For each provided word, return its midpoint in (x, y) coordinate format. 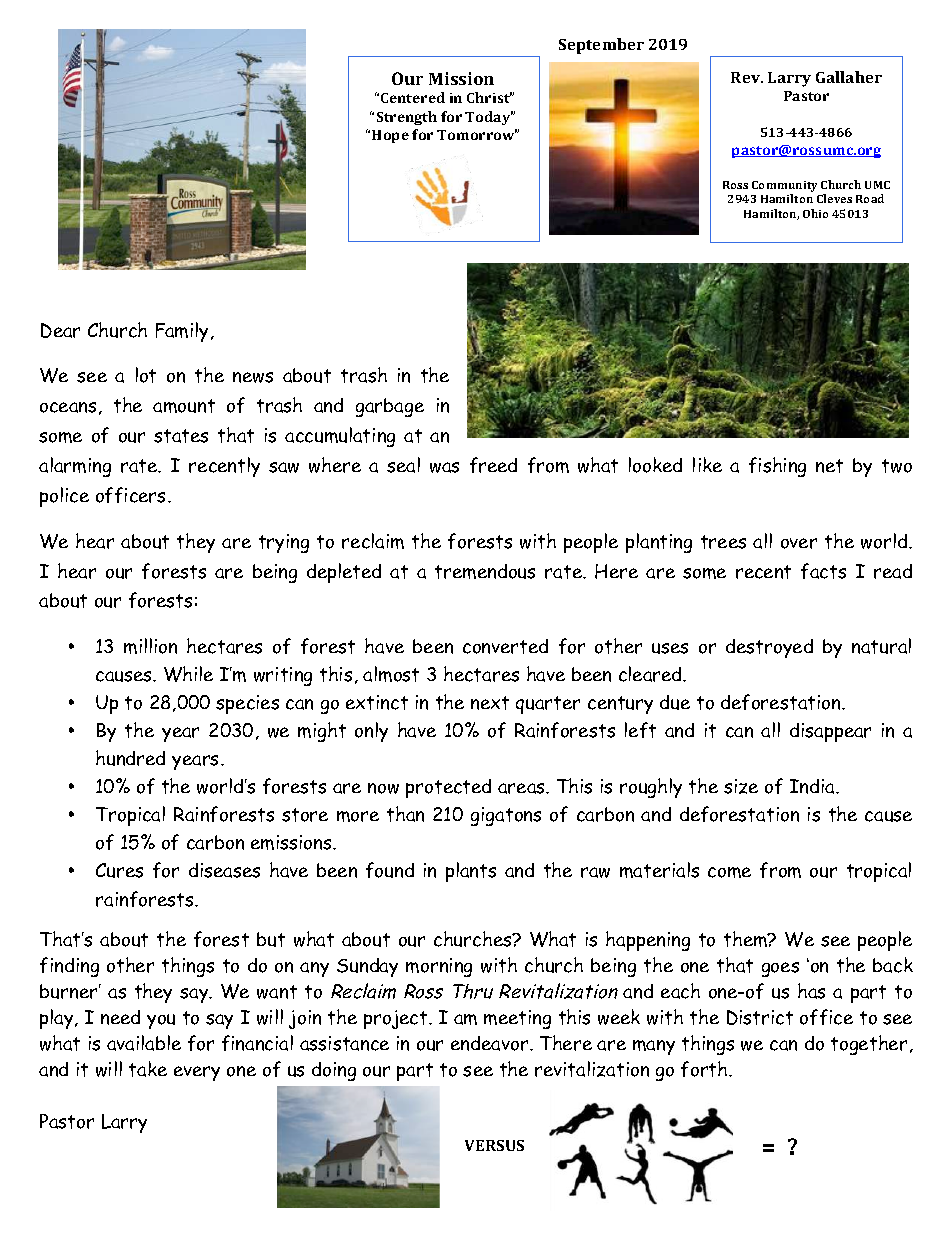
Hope (390, 136)
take (148, 1069)
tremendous (485, 571)
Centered (413, 97)
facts (823, 571)
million (150, 646)
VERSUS (494, 1145)
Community (784, 186)
